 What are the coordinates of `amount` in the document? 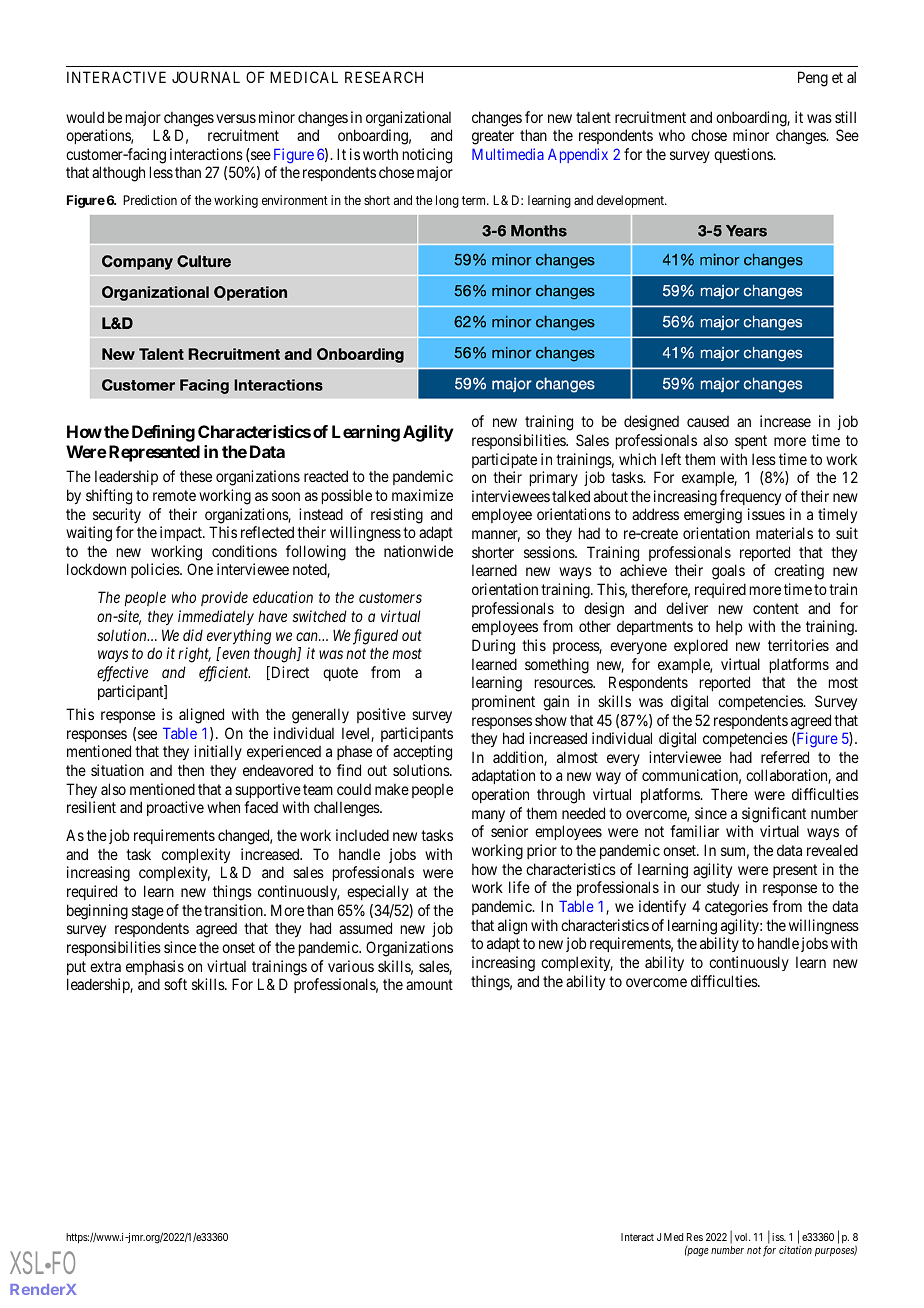 It's located at (429, 984).
